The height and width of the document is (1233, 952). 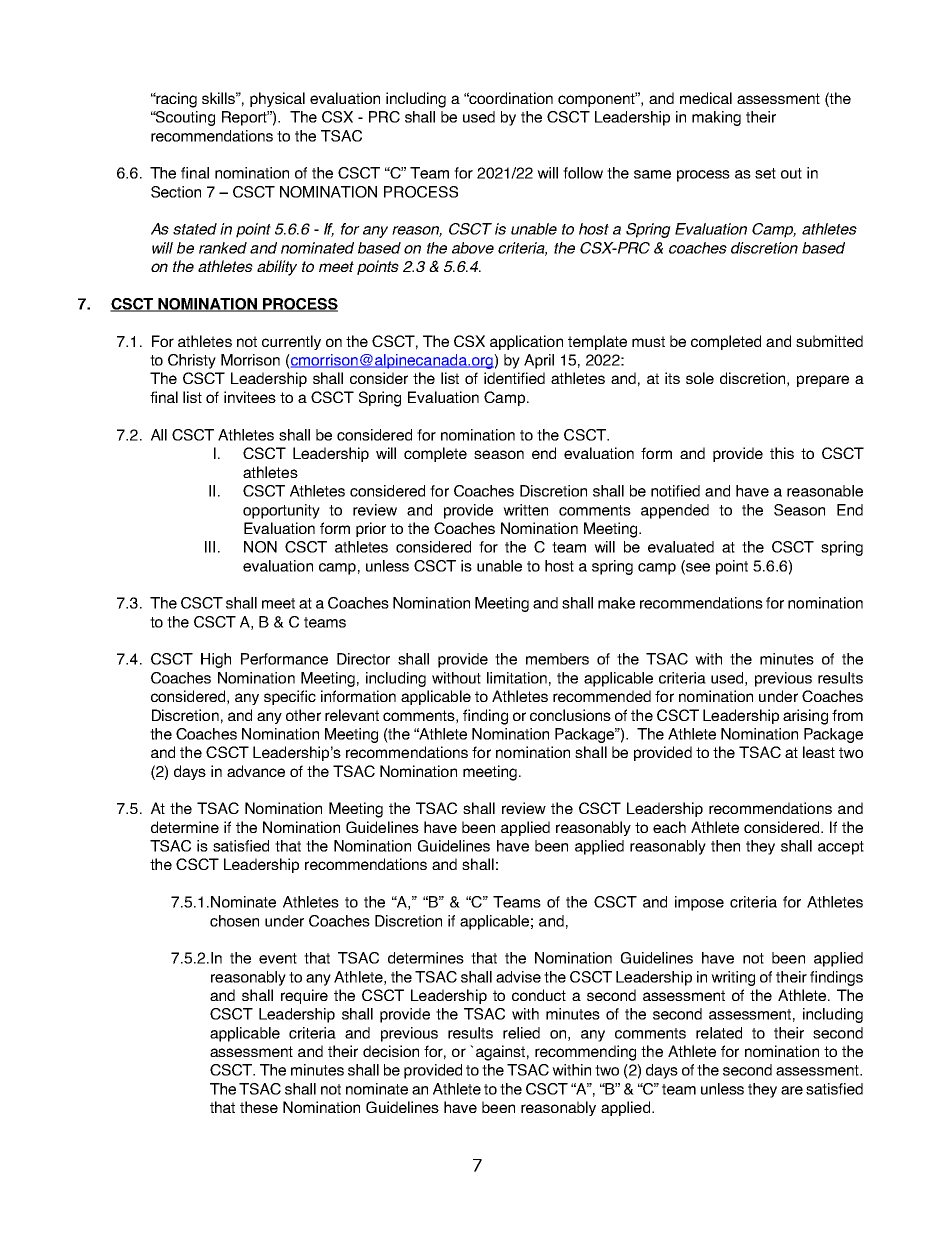 What do you see at coordinates (719, 1033) in the document?
I see `related` at bounding box center [719, 1033].
